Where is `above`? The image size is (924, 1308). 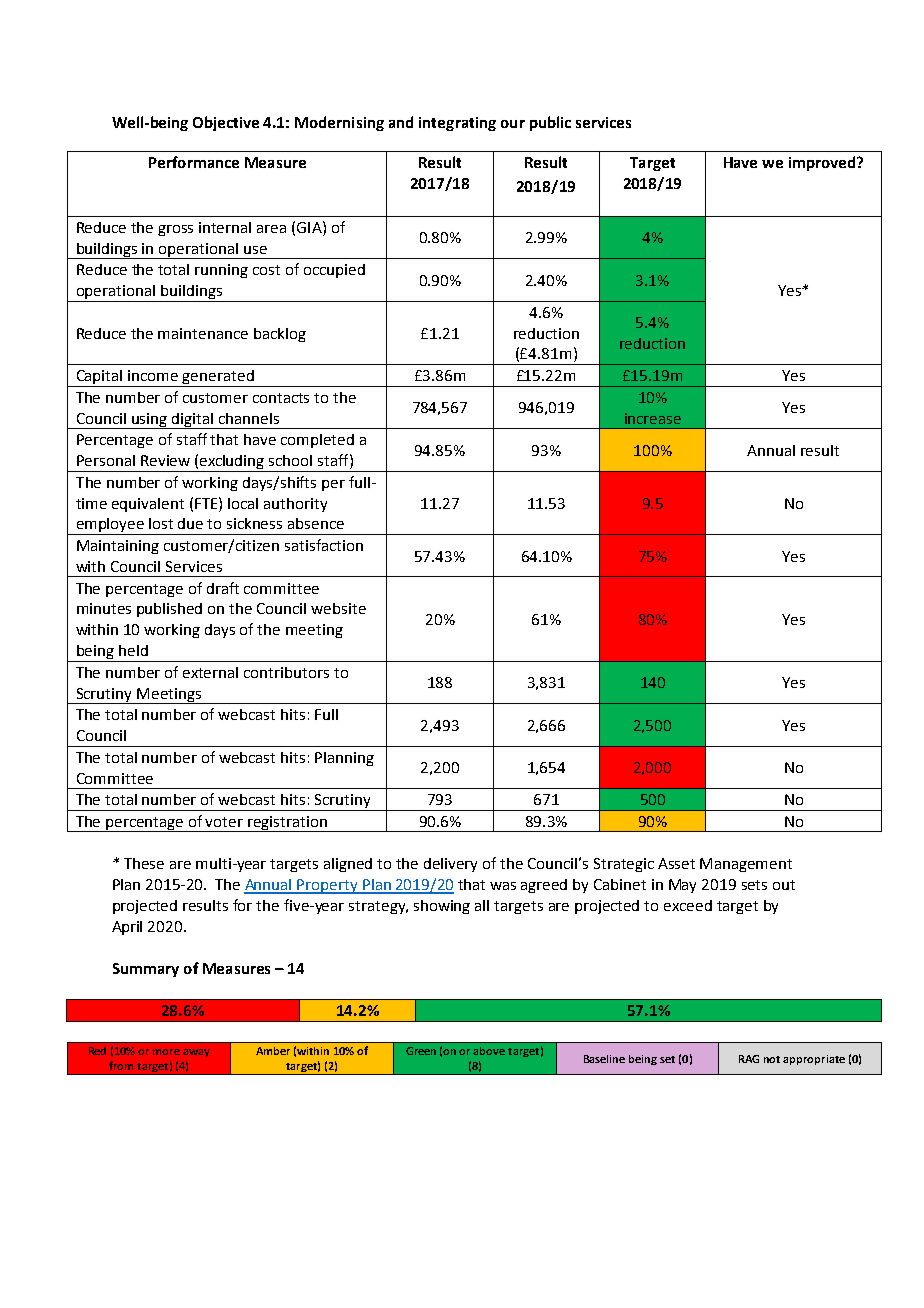 above is located at coordinates (489, 1051).
